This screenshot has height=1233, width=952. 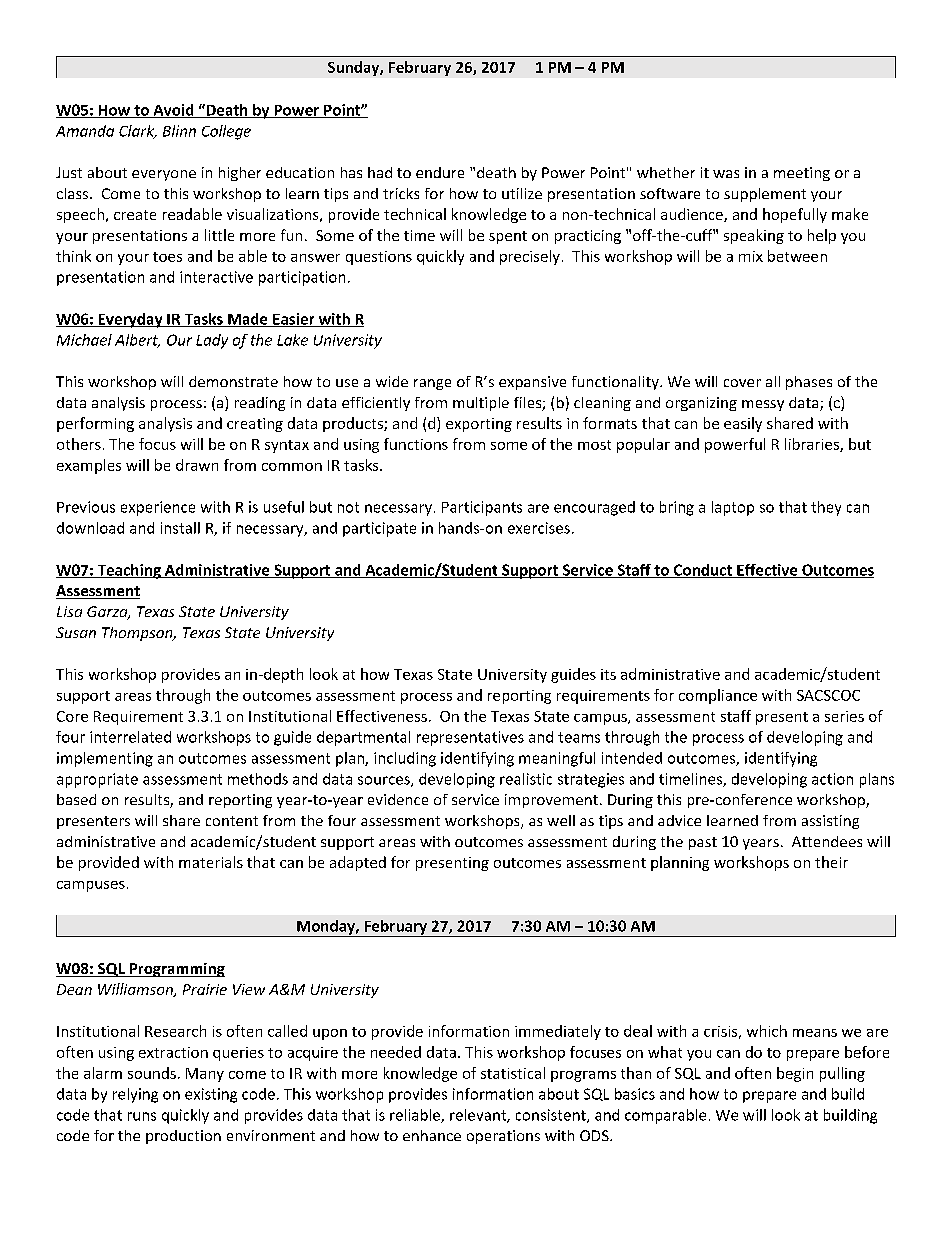 What do you see at coordinates (233, 381) in the screenshot?
I see `demonstrate` at bounding box center [233, 381].
